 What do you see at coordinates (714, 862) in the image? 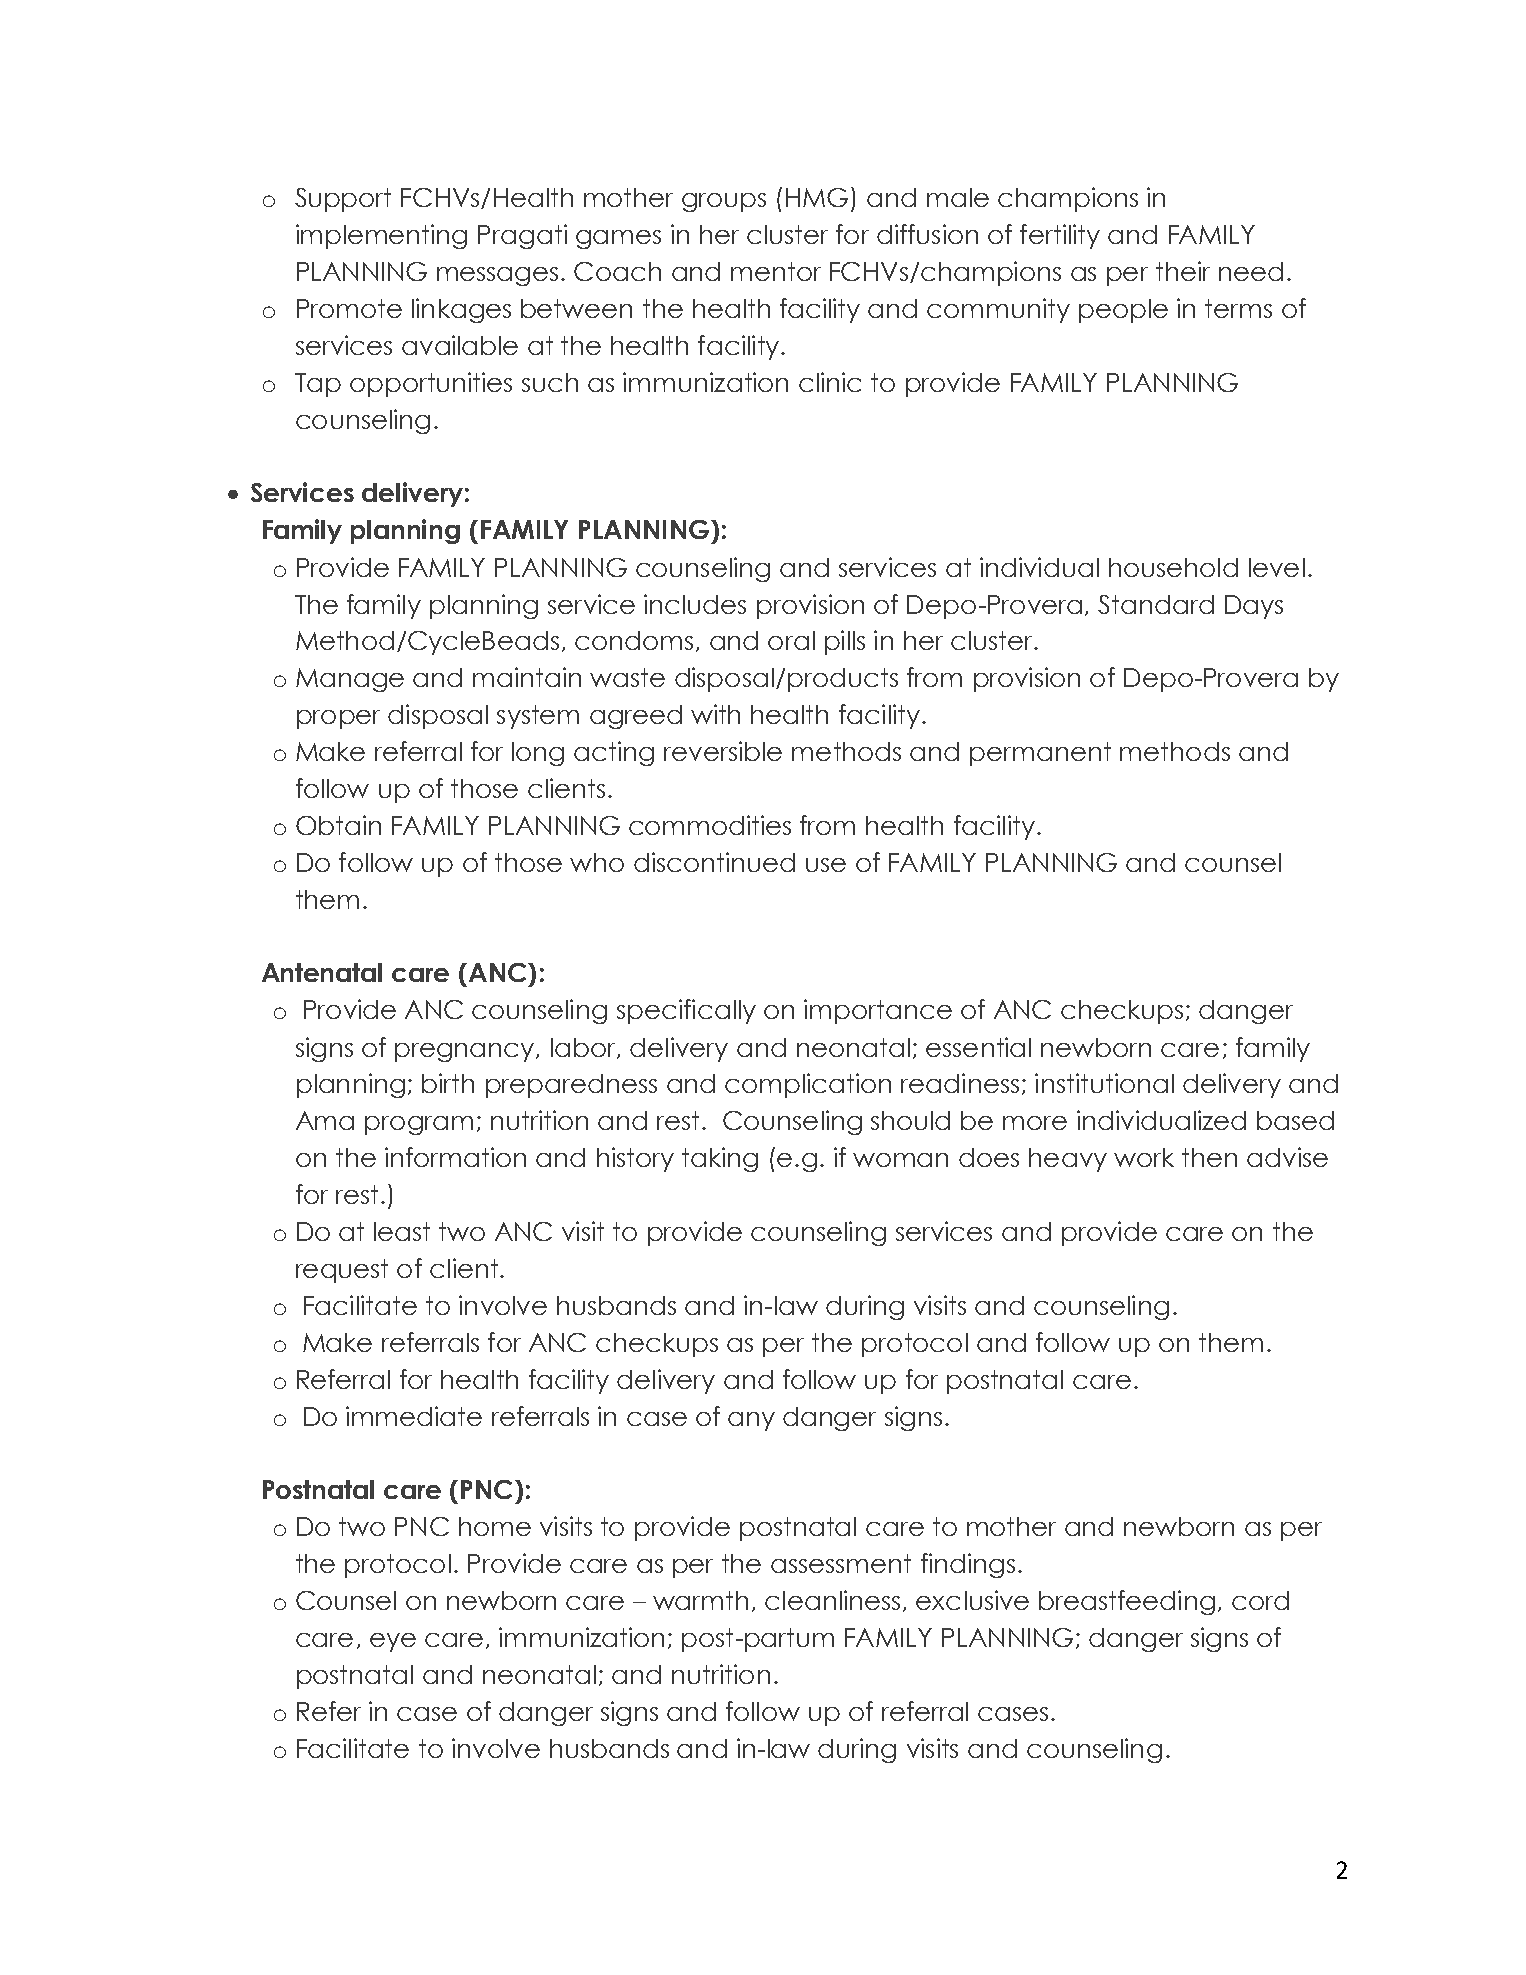
I see `discontinued` at bounding box center [714, 862].
